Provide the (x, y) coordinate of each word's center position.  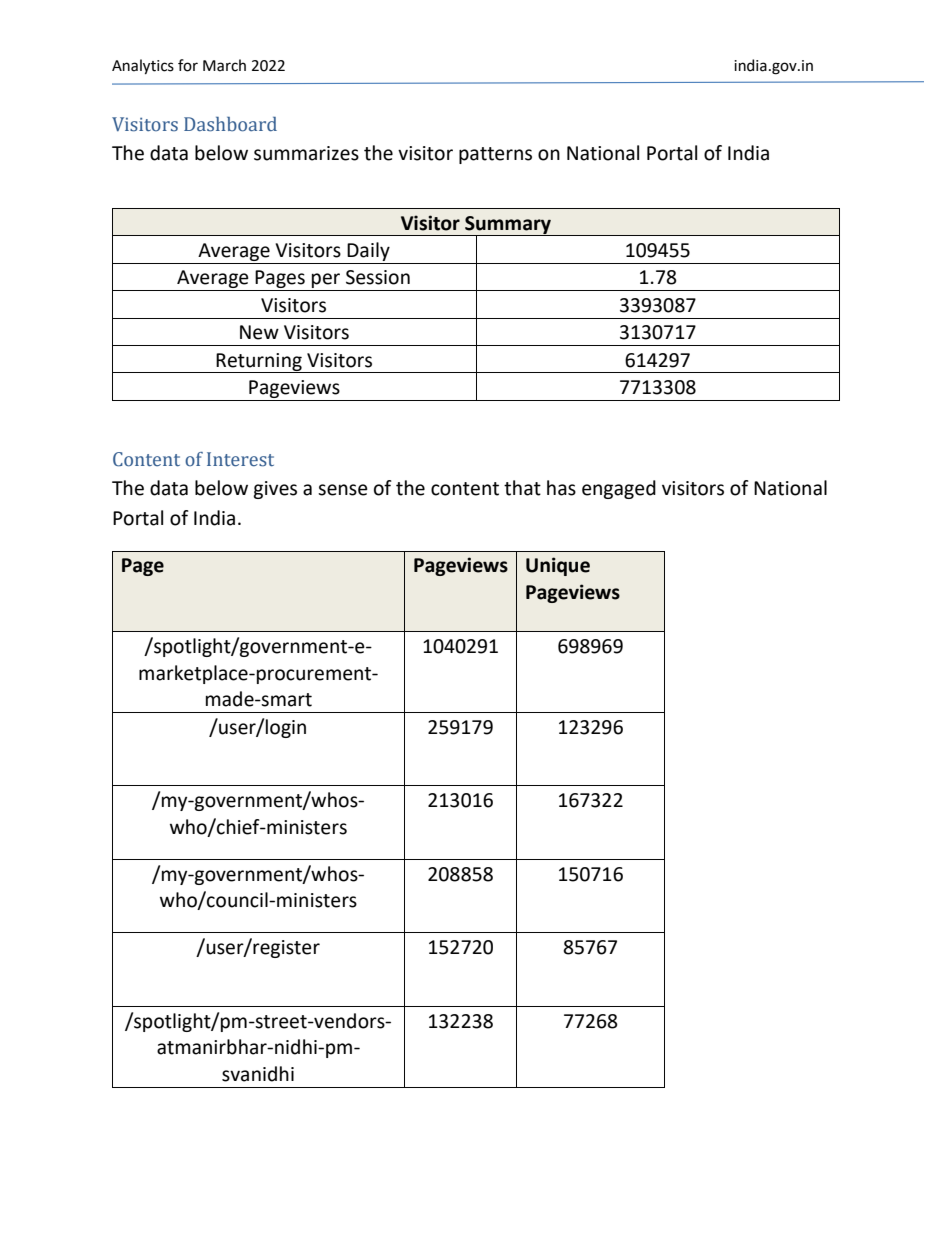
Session (378, 277)
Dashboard (230, 124)
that (522, 488)
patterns (495, 155)
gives (275, 490)
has (561, 488)
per (326, 282)
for (188, 65)
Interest (240, 459)
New (259, 332)
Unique (558, 566)
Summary (508, 226)
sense (343, 490)
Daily (368, 251)
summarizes (306, 153)
